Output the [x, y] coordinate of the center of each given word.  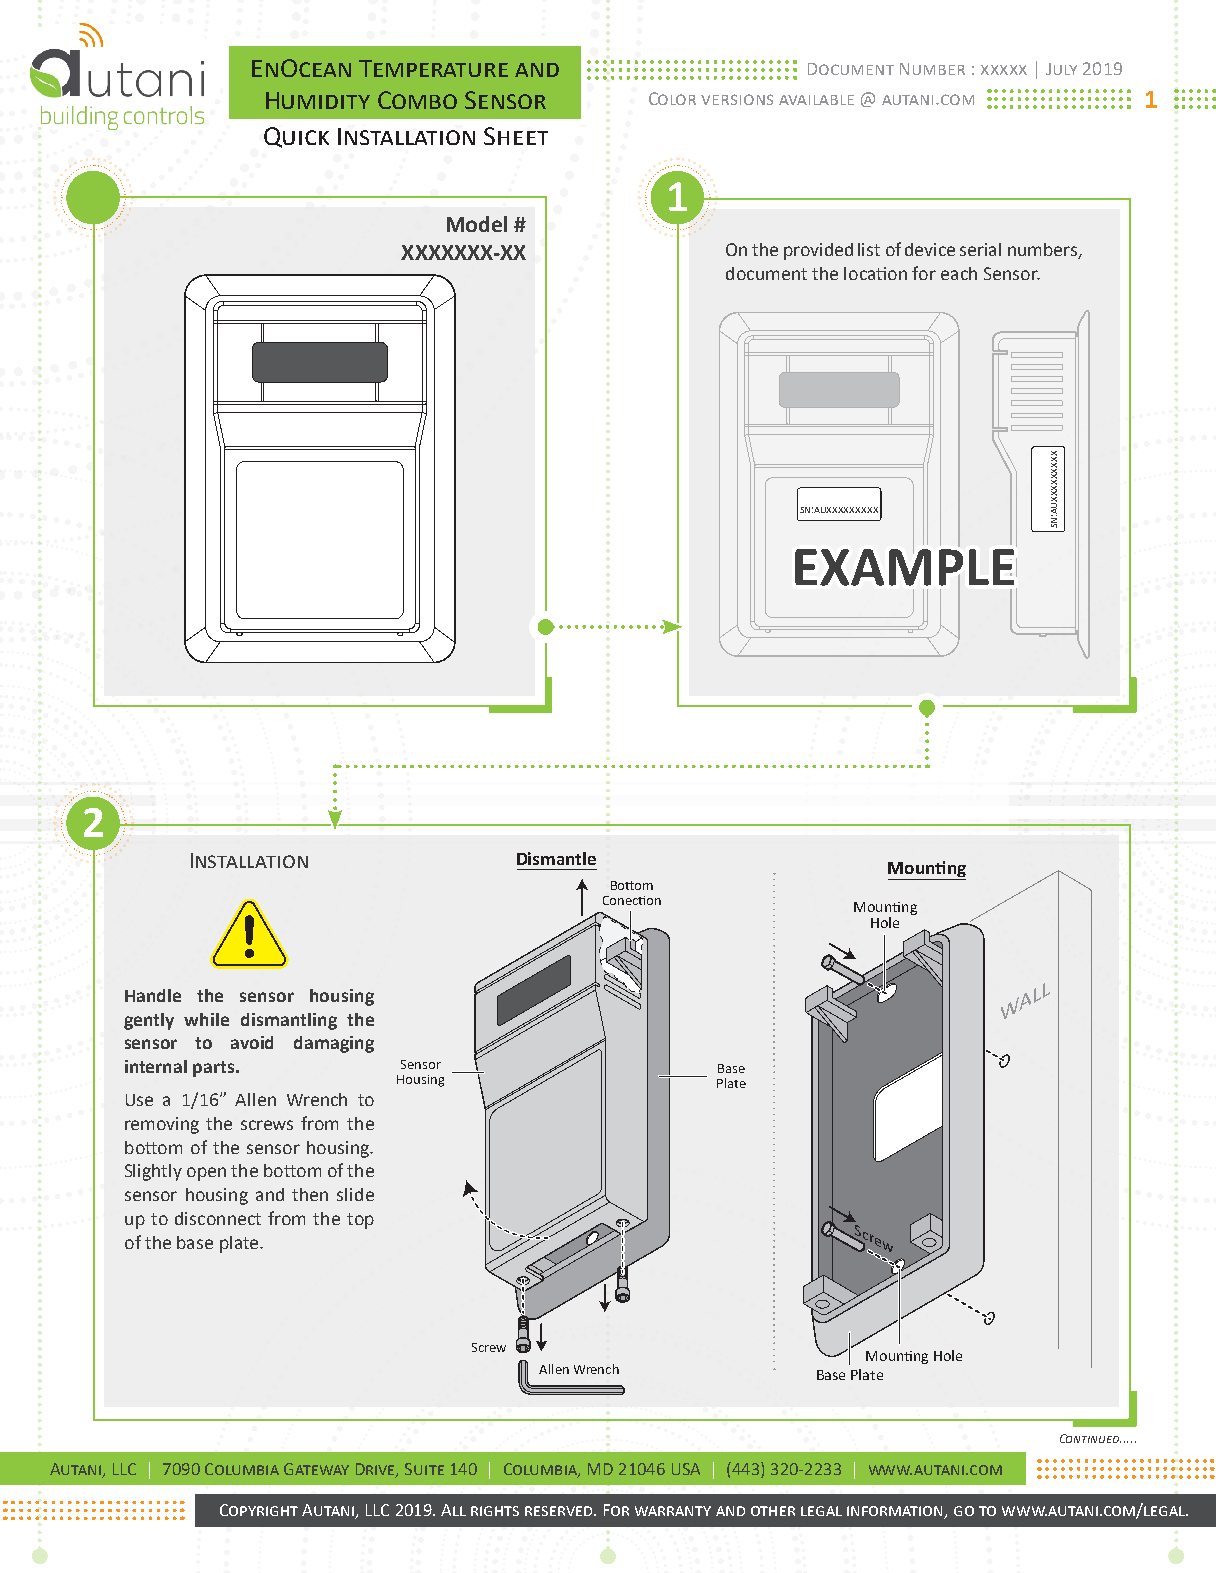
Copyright [259, 1510]
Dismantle [556, 858]
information [896, 1512]
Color [672, 98]
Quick [296, 137]
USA [686, 1469]
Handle [153, 995]
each [959, 273]
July [1061, 69]
